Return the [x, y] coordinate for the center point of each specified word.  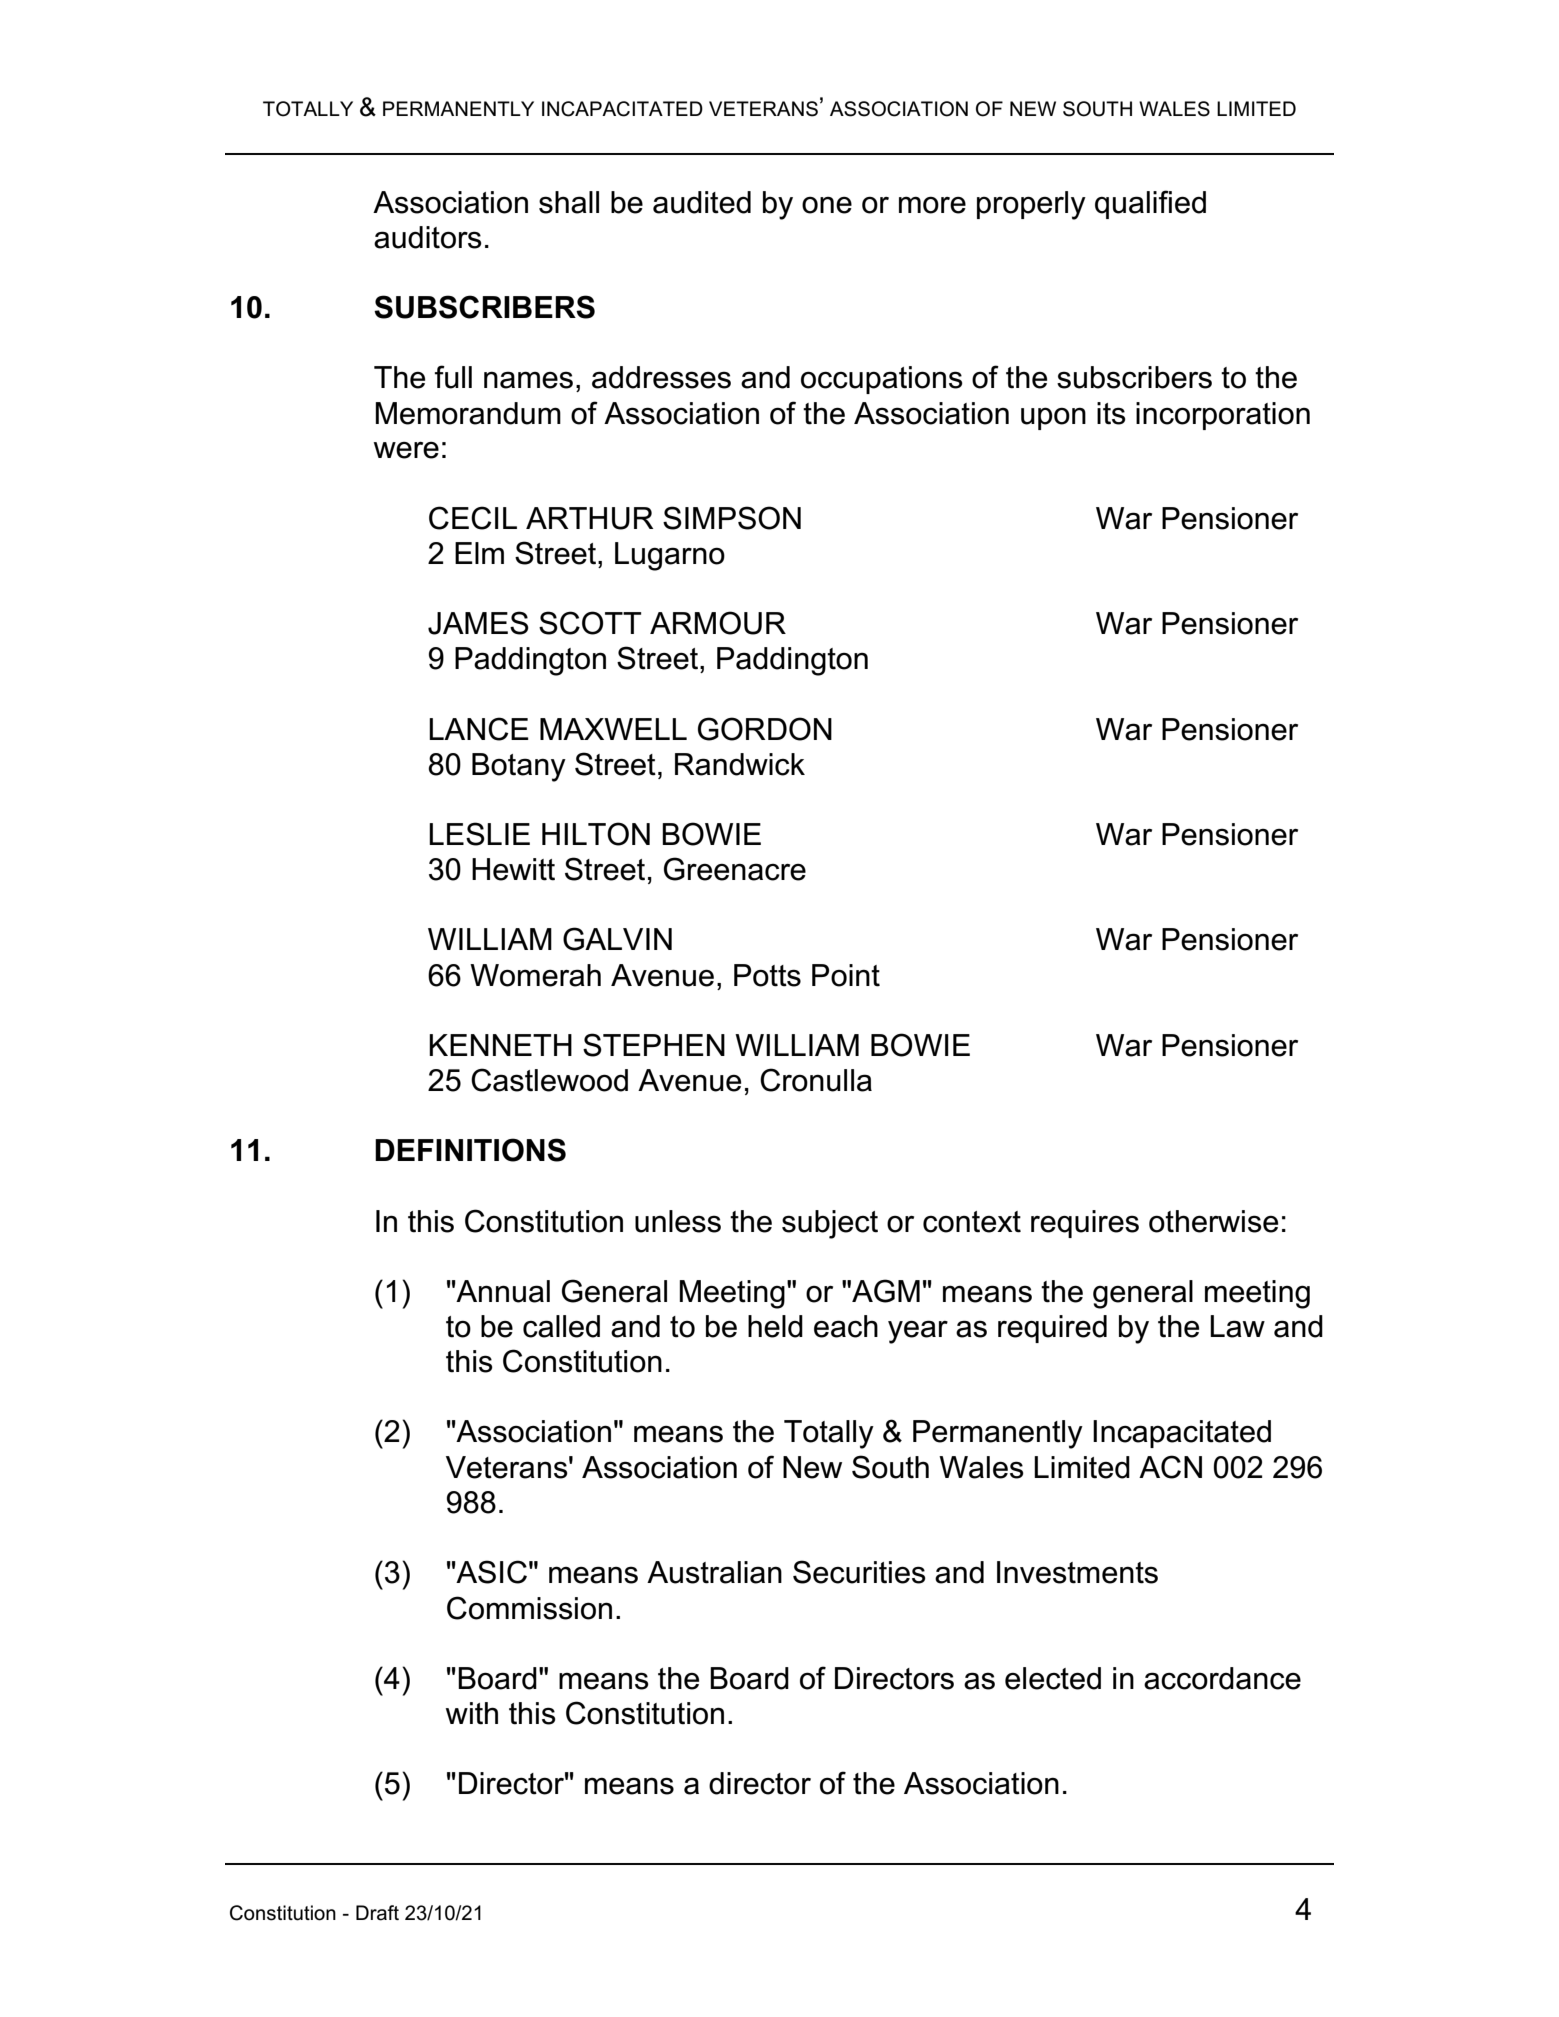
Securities [859, 1572]
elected [1053, 1678]
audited [702, 202]
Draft [377, 1913]
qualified [1150, 204]
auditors [428, 237]
